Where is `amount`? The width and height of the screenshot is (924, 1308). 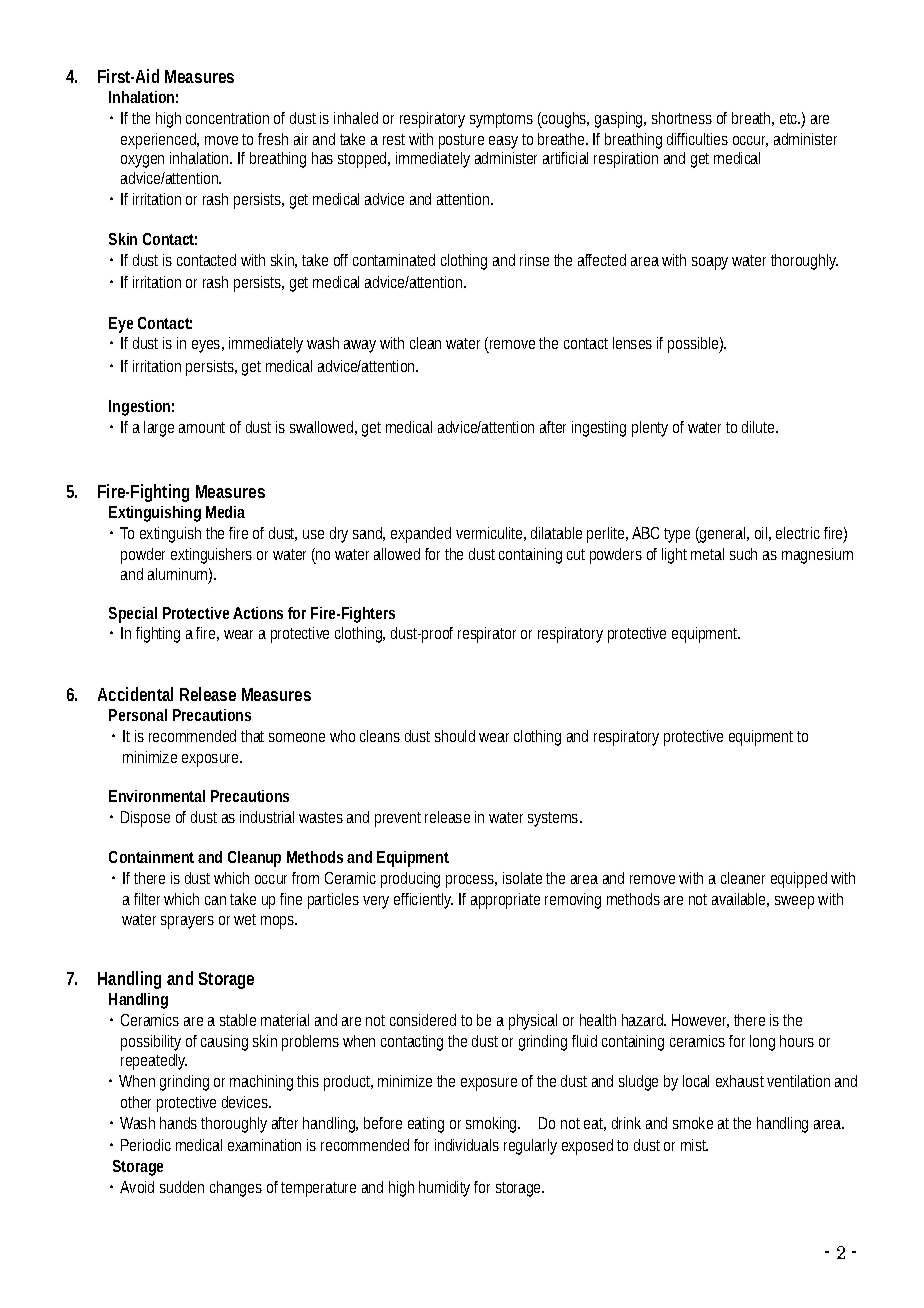
amount is located at coordinates (202, 427).
